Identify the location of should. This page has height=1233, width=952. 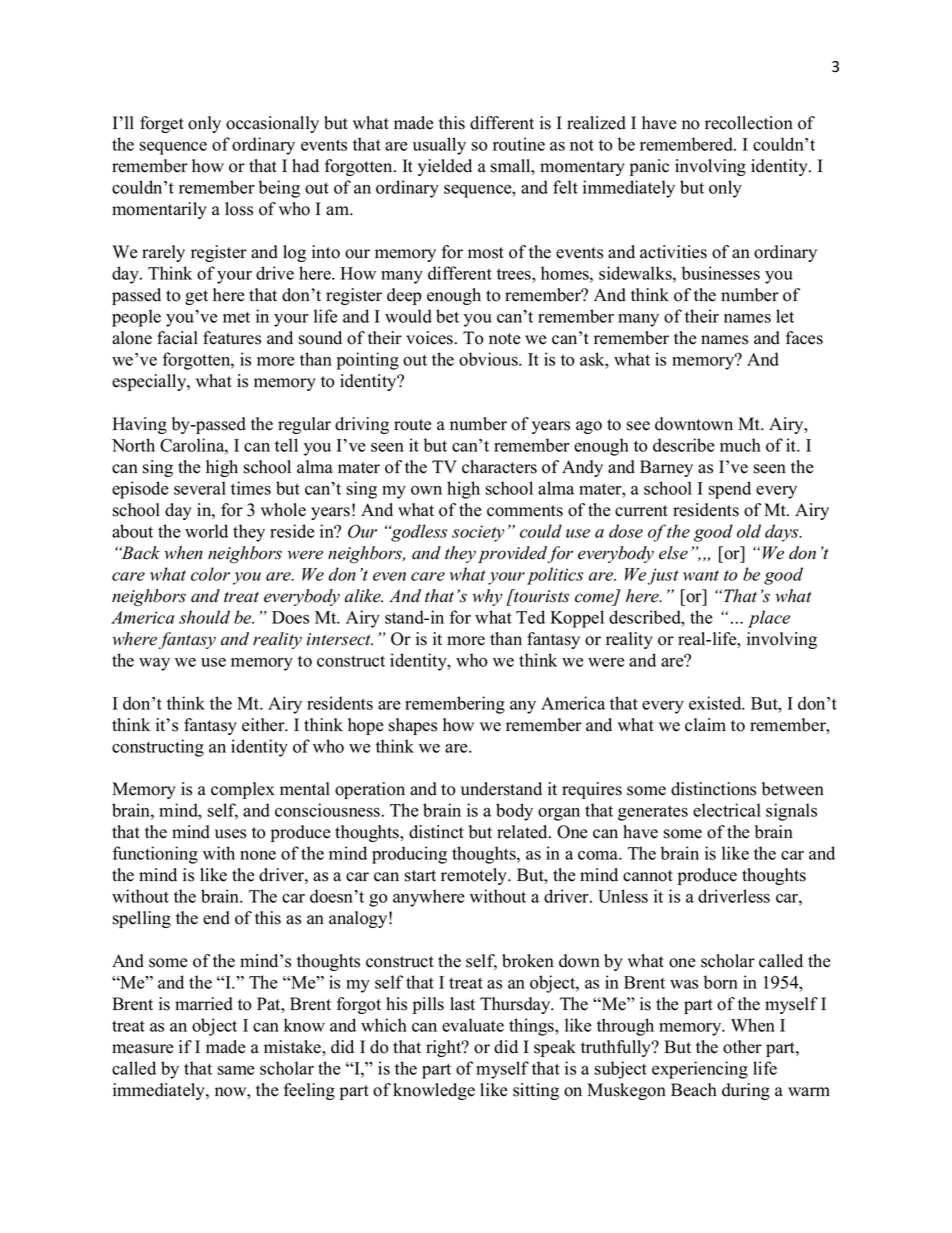
(204, 617).
